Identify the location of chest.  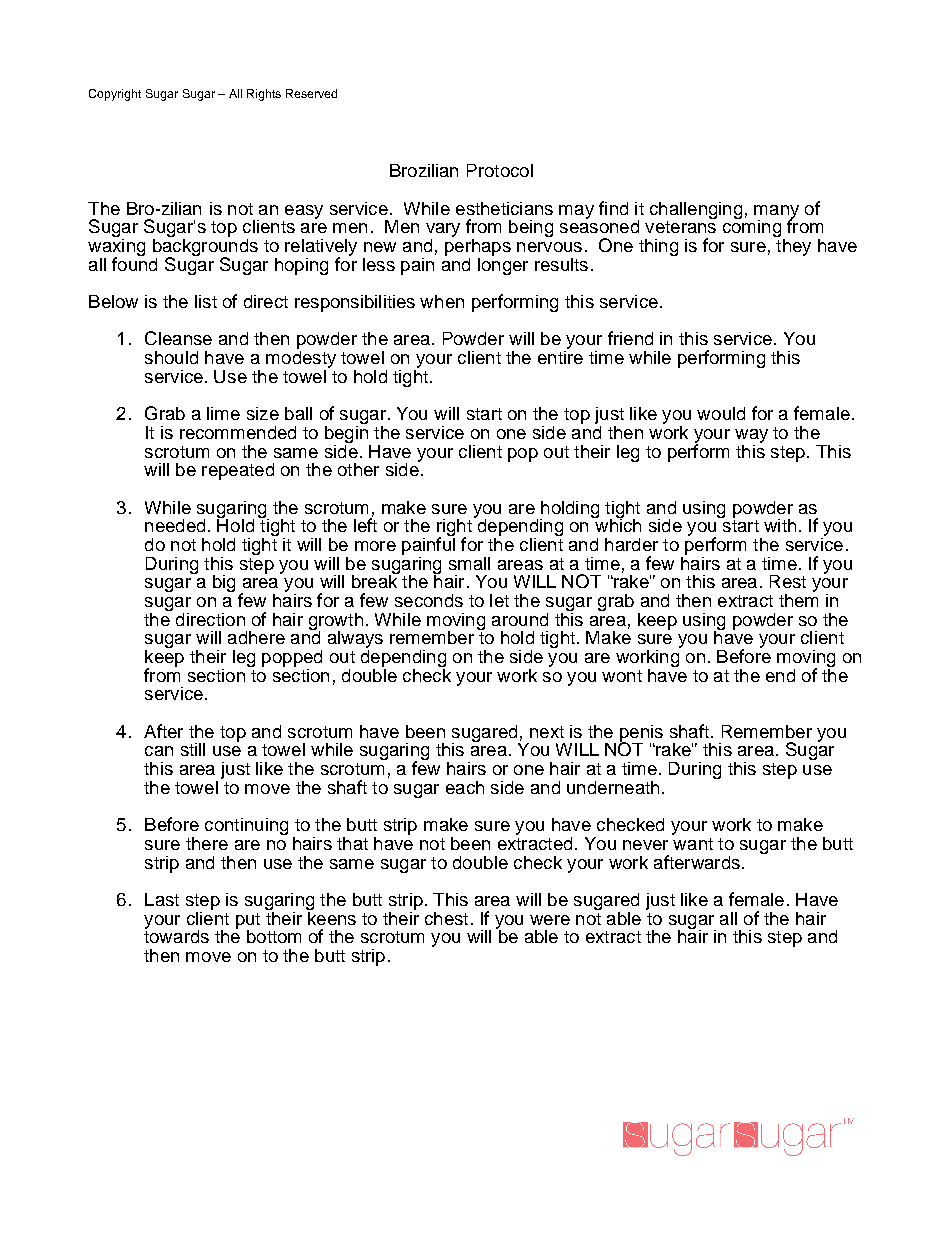
(446, 918).
